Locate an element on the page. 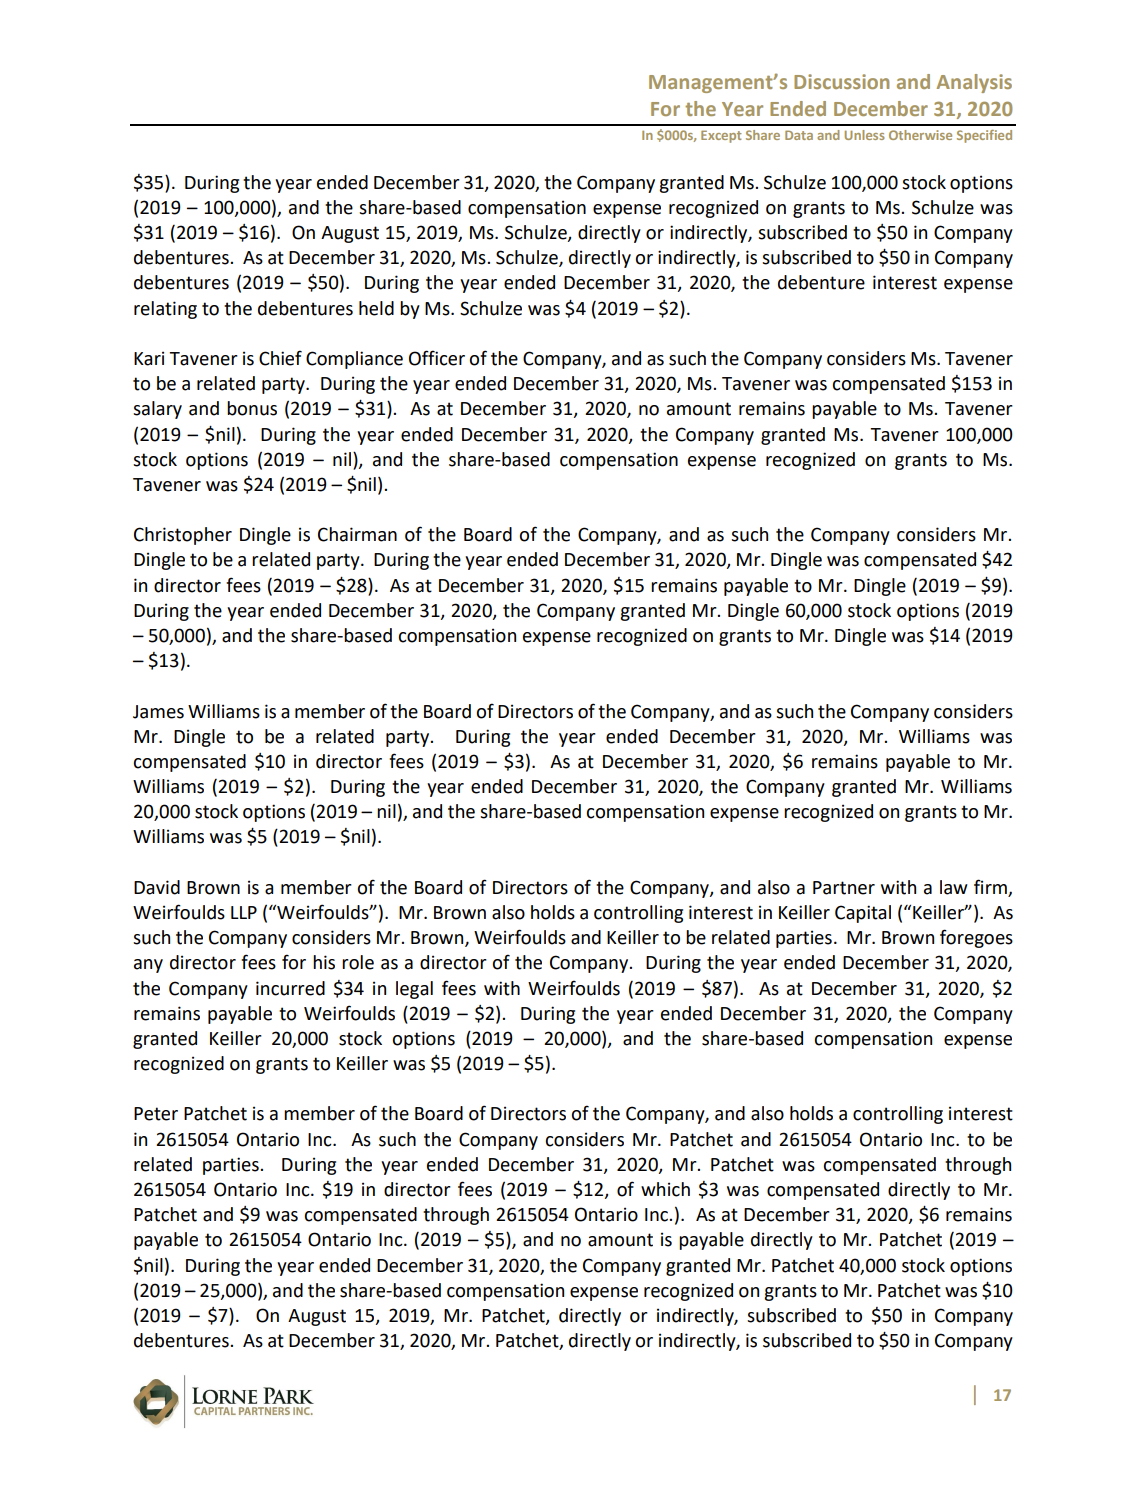 The image size is (1148, 1485). Peter is located at coordinates (156, 1114).
